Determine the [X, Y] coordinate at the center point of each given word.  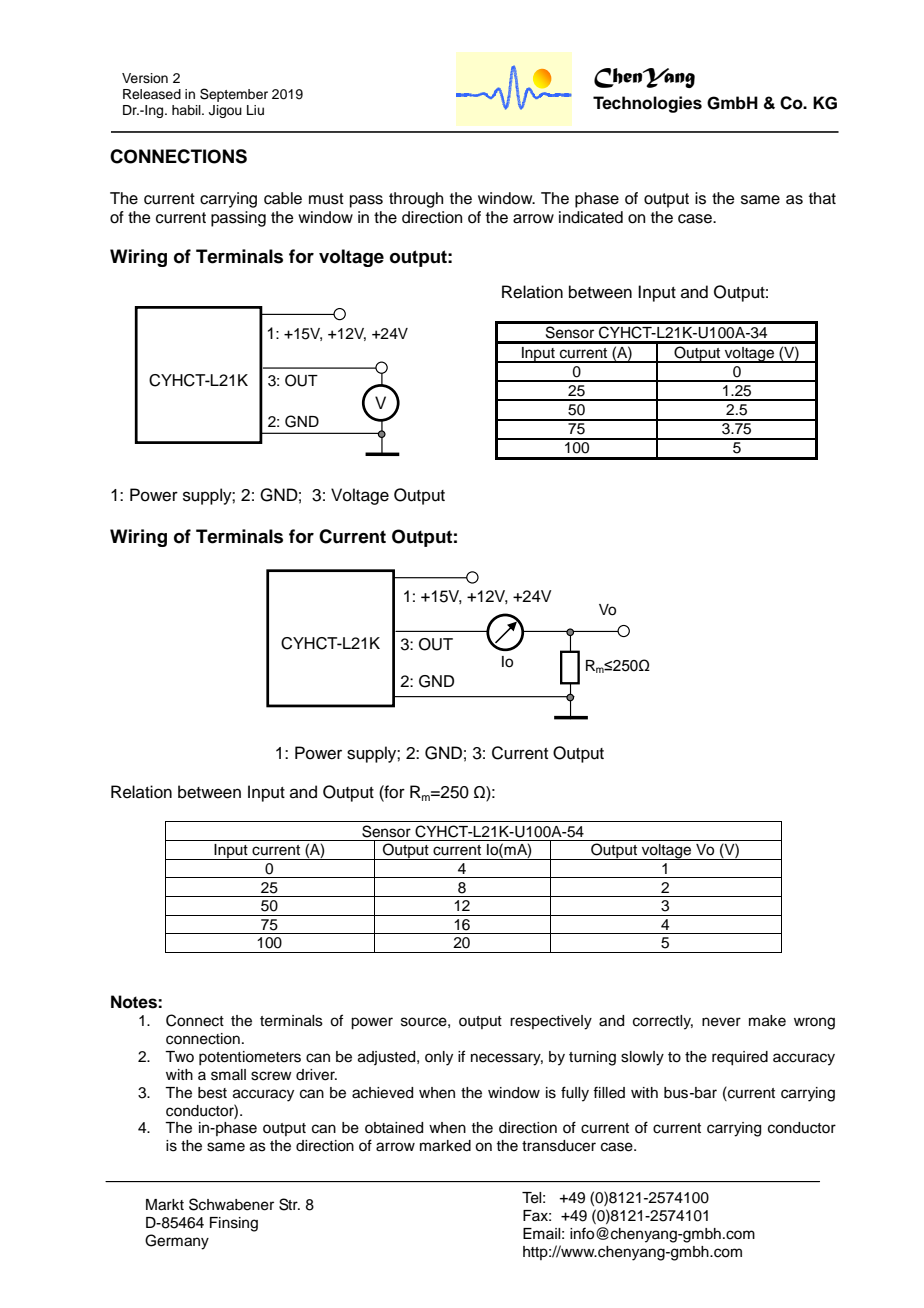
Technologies [647, 104]
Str [289, 1204]
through [416, 200]
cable [283, 198]
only [439, 1058]
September [234, 95]
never [721, 1022]
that [822, 198]
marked [445, 1146]
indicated [591, 217]
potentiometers [250, 1058]
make [767, 1021]
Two [179, 1056]
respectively [551, 1022]
